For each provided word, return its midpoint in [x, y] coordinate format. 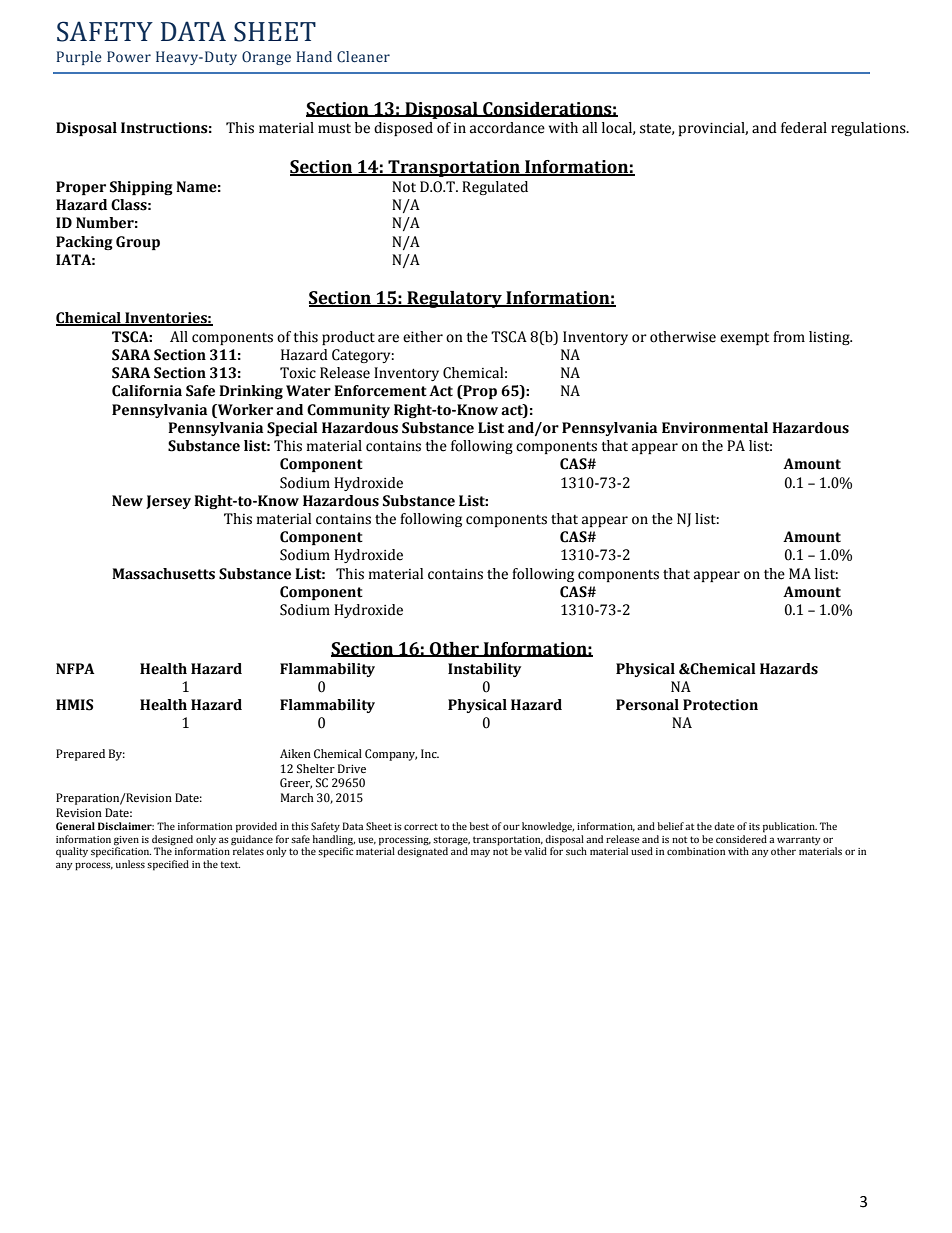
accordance [507, 128]
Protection [720, 705]
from [789, 337]
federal [804, 128]
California [147, 391]
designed [172, 840]
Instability [484, 670]
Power [129, 56]
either [423, 337]
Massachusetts [163, 574]
